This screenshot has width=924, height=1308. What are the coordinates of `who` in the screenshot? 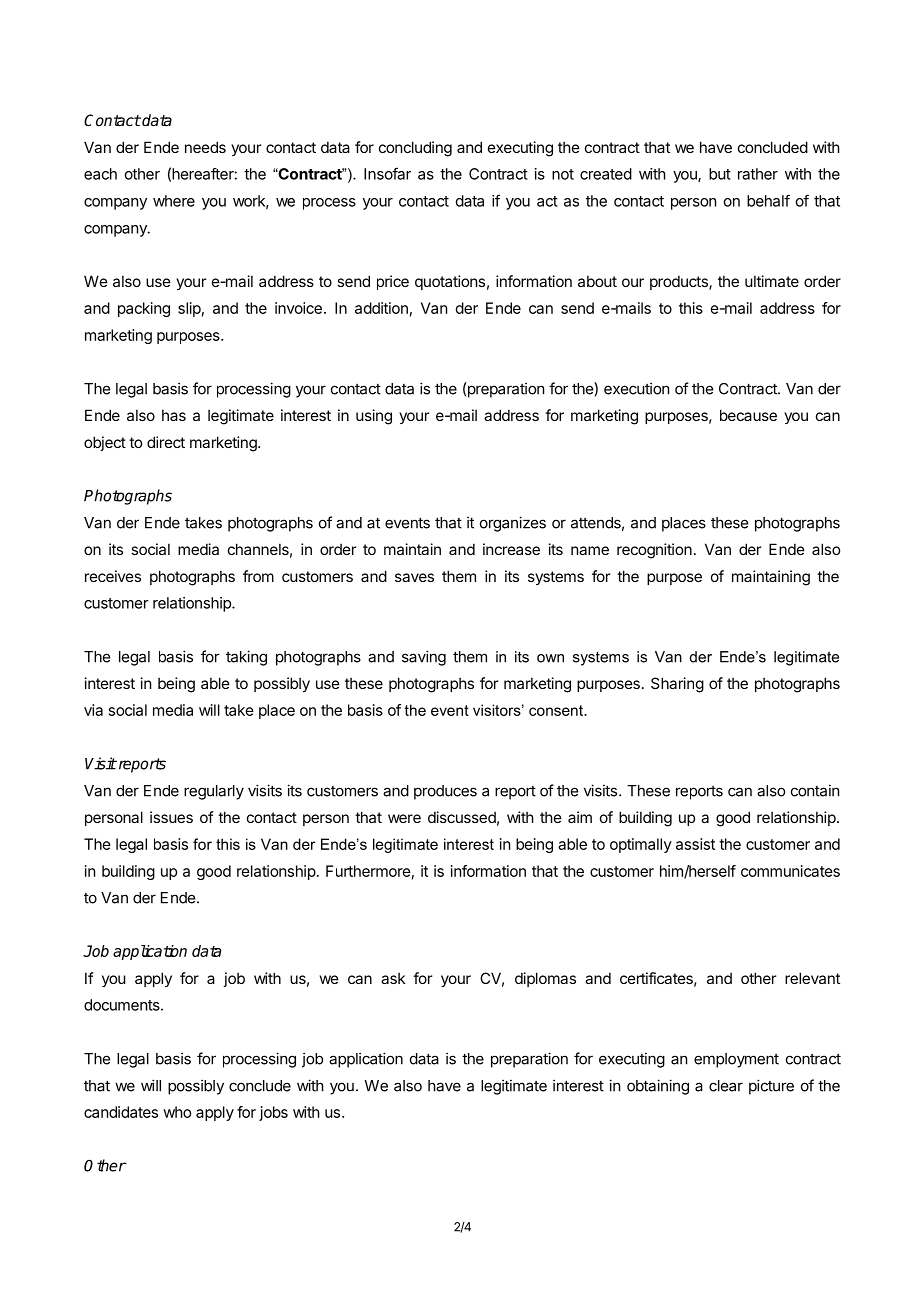 It's located at (177, 1112).
